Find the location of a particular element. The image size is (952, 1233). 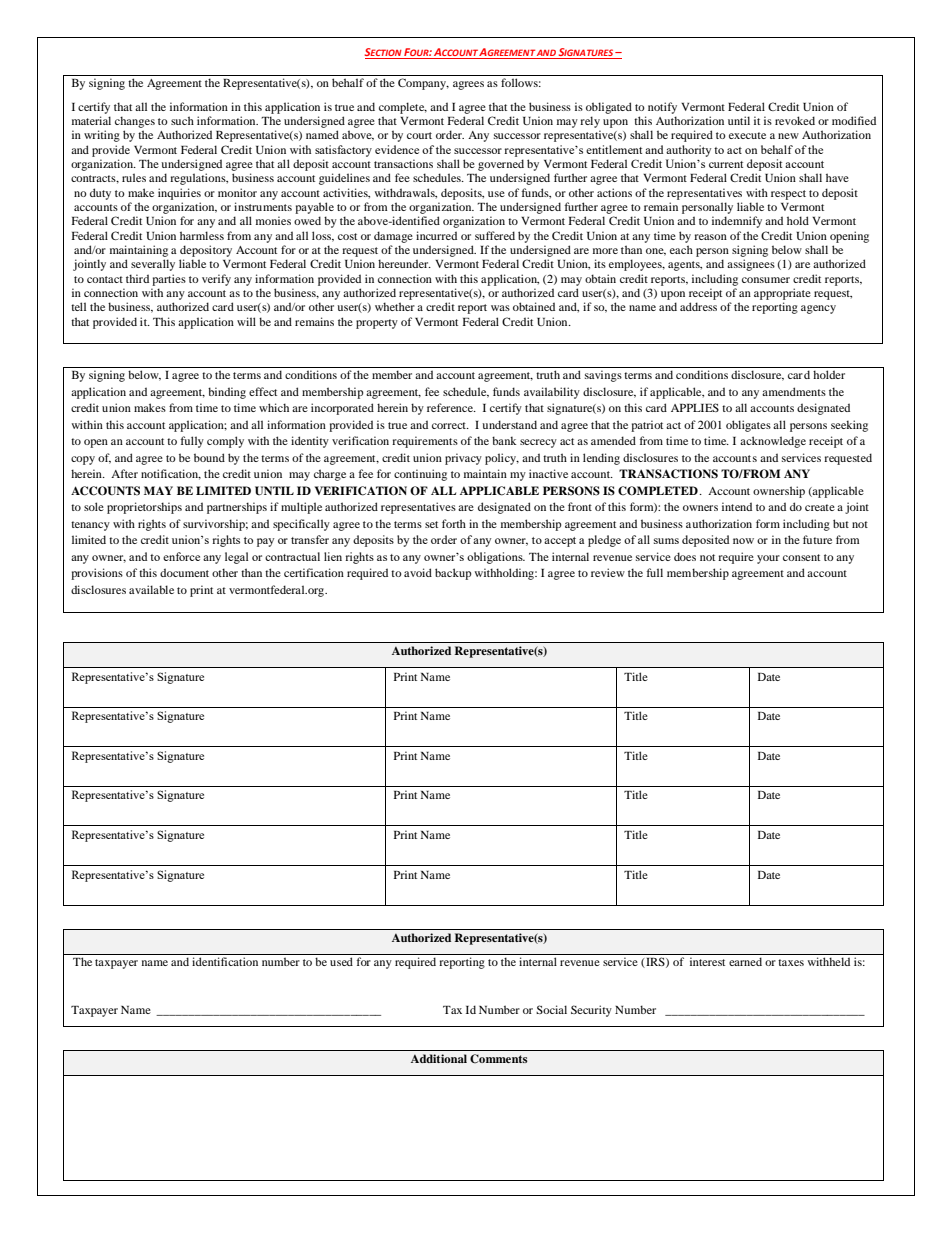

amendments is located at coordinates (794, 391).
